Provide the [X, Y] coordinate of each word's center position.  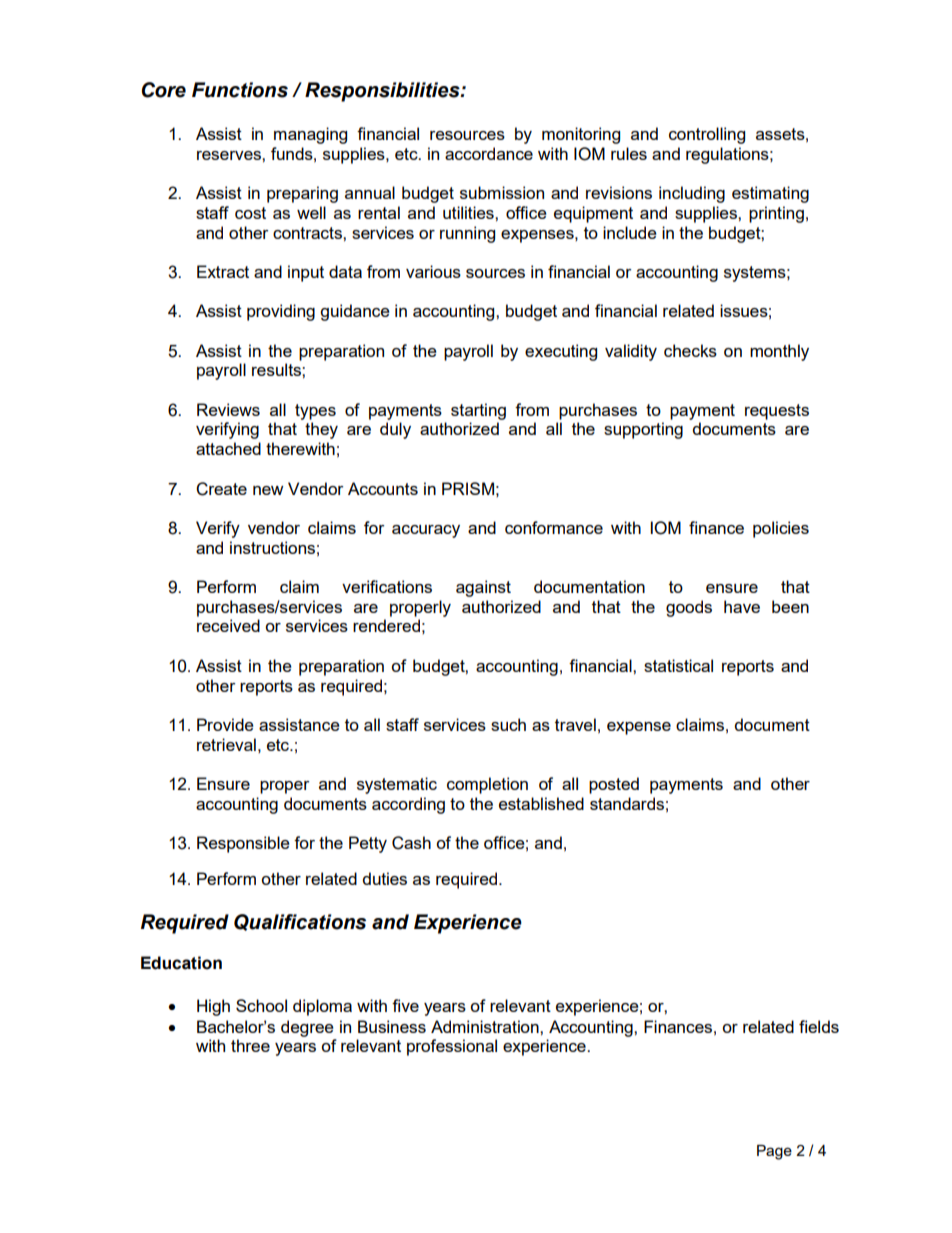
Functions [240, 90]
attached [228, 448]
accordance [489, 153]
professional [452, 1047]
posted [614, 785]
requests [777, 412]
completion [487, 785]
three [250, 1045]
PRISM [468, 488]
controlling [707, 135]
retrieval [226, 744]
